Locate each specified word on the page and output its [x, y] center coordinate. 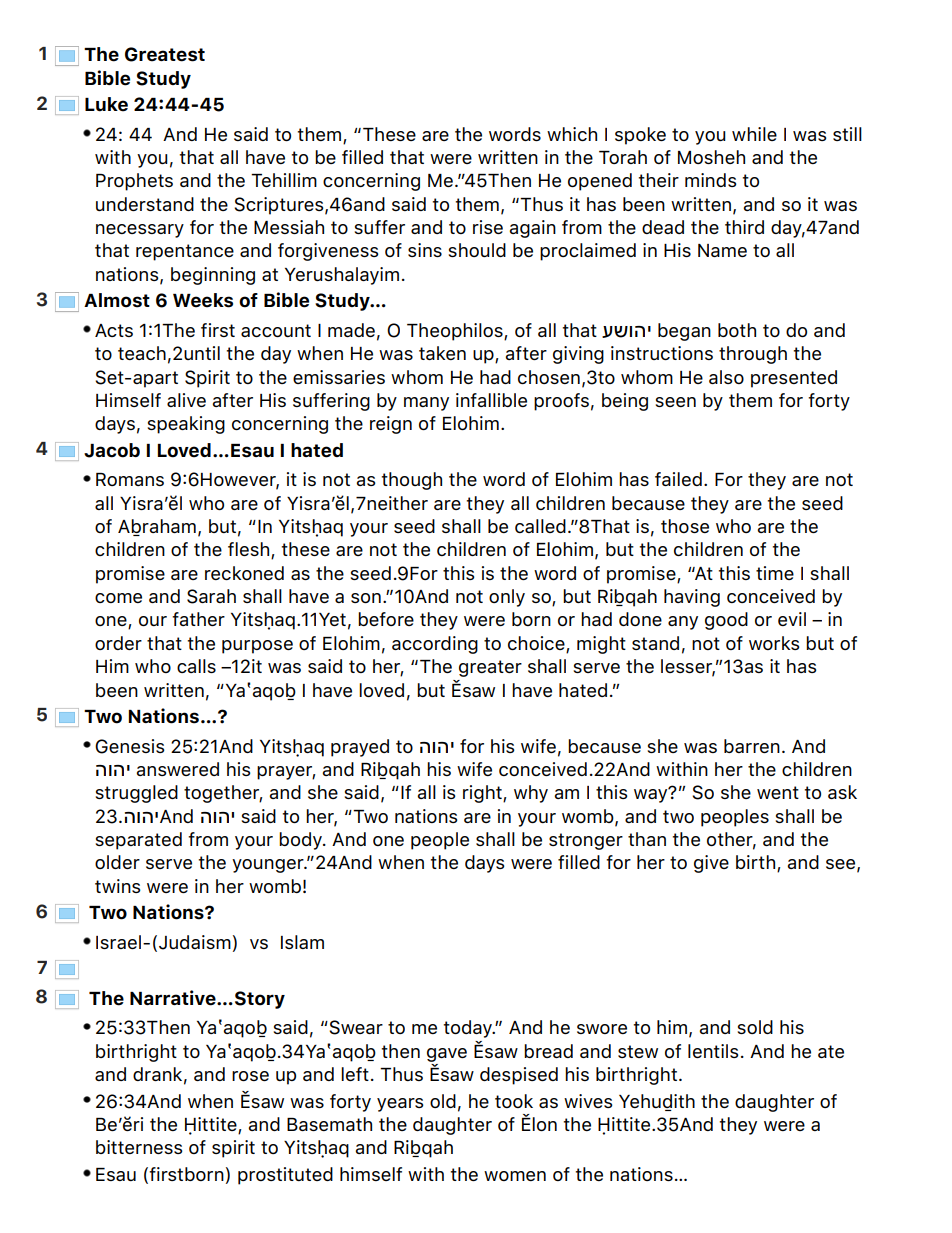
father [198, 619]
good [726, 621]
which [572, 134]
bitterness [139, 1147]
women [515, 1176]
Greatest [165, 54]
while [754, 134]
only [507, 598]
